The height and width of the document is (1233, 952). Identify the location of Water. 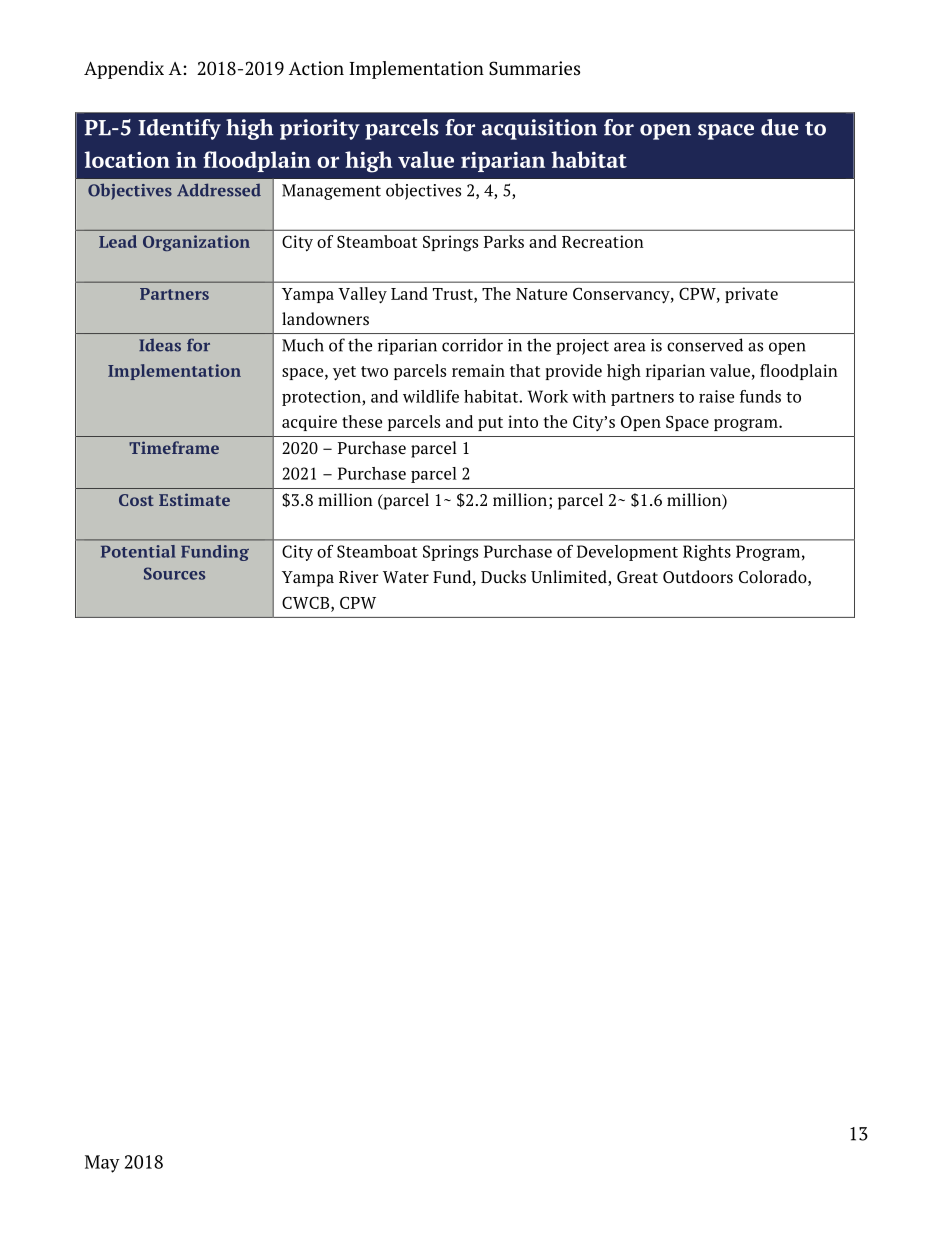
(406, 577).
